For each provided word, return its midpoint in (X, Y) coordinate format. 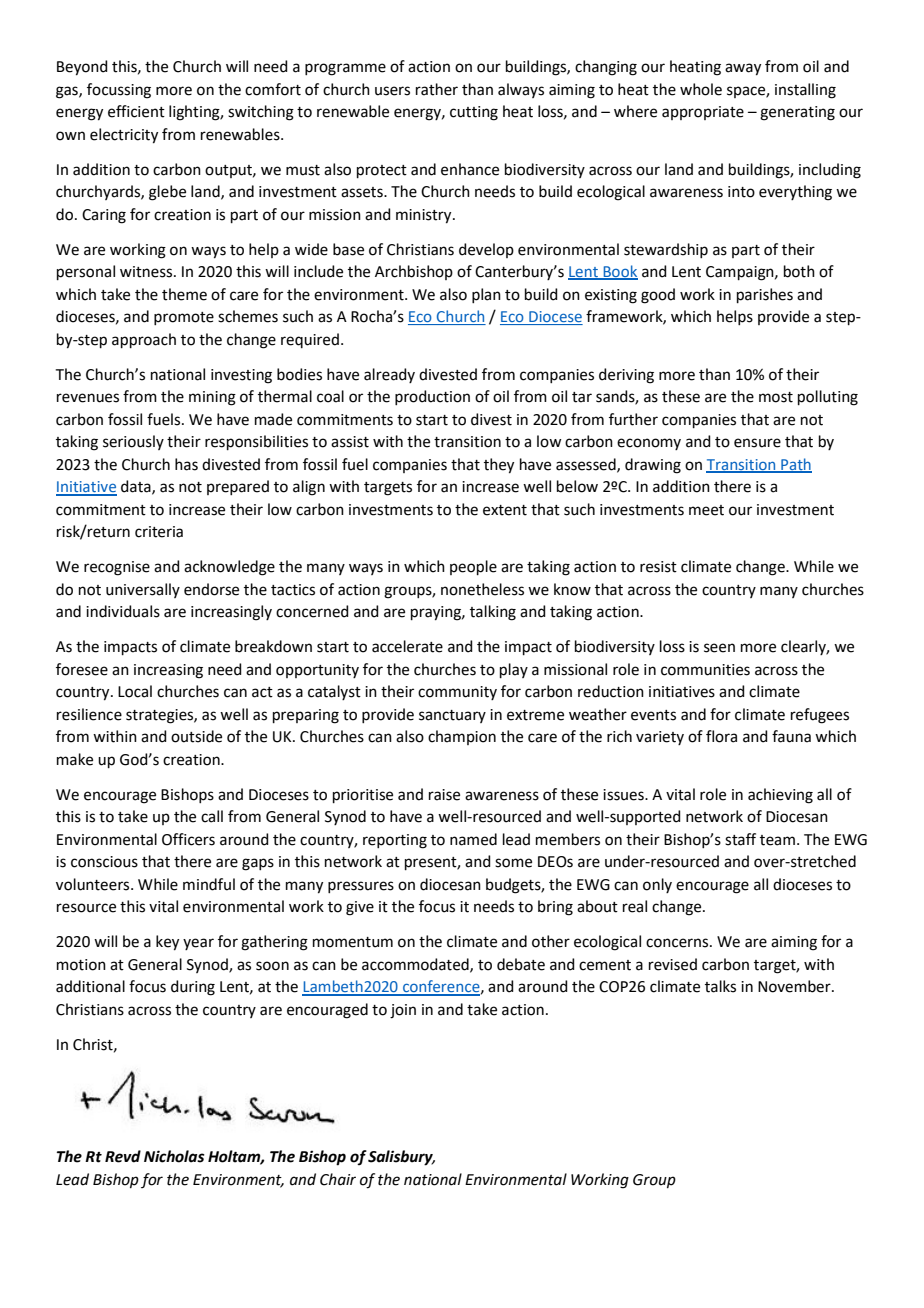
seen (719, 648)
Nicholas (174, 1156)
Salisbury (401, 1158)
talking (493, 613)
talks (720, 986)
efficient (136, 111)
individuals (123, 611)
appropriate (703, 113)
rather (437, 89)
